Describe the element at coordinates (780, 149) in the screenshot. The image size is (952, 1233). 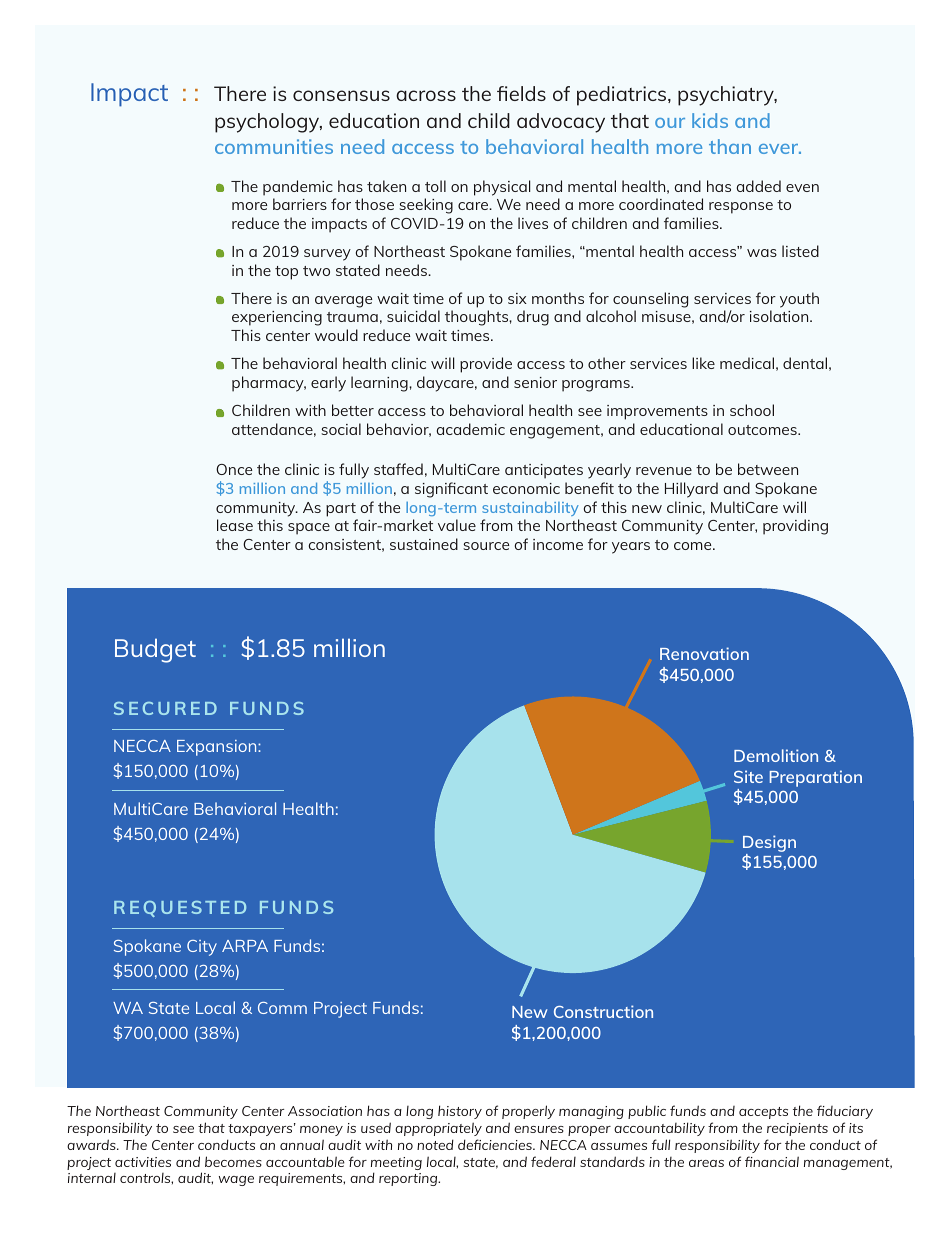
I see `ever` at that location.
